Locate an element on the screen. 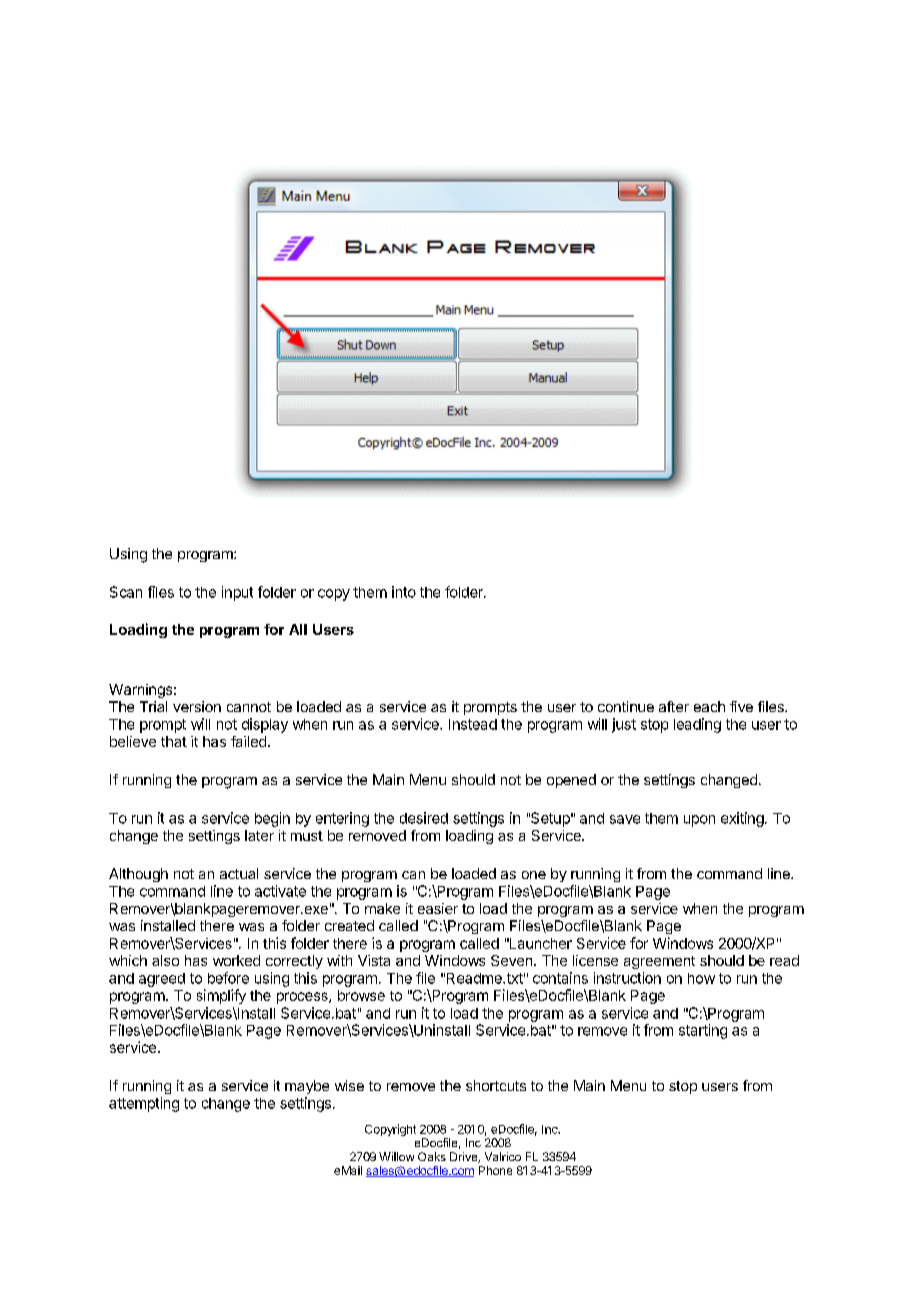  into is located at coordinates (404, 592).
